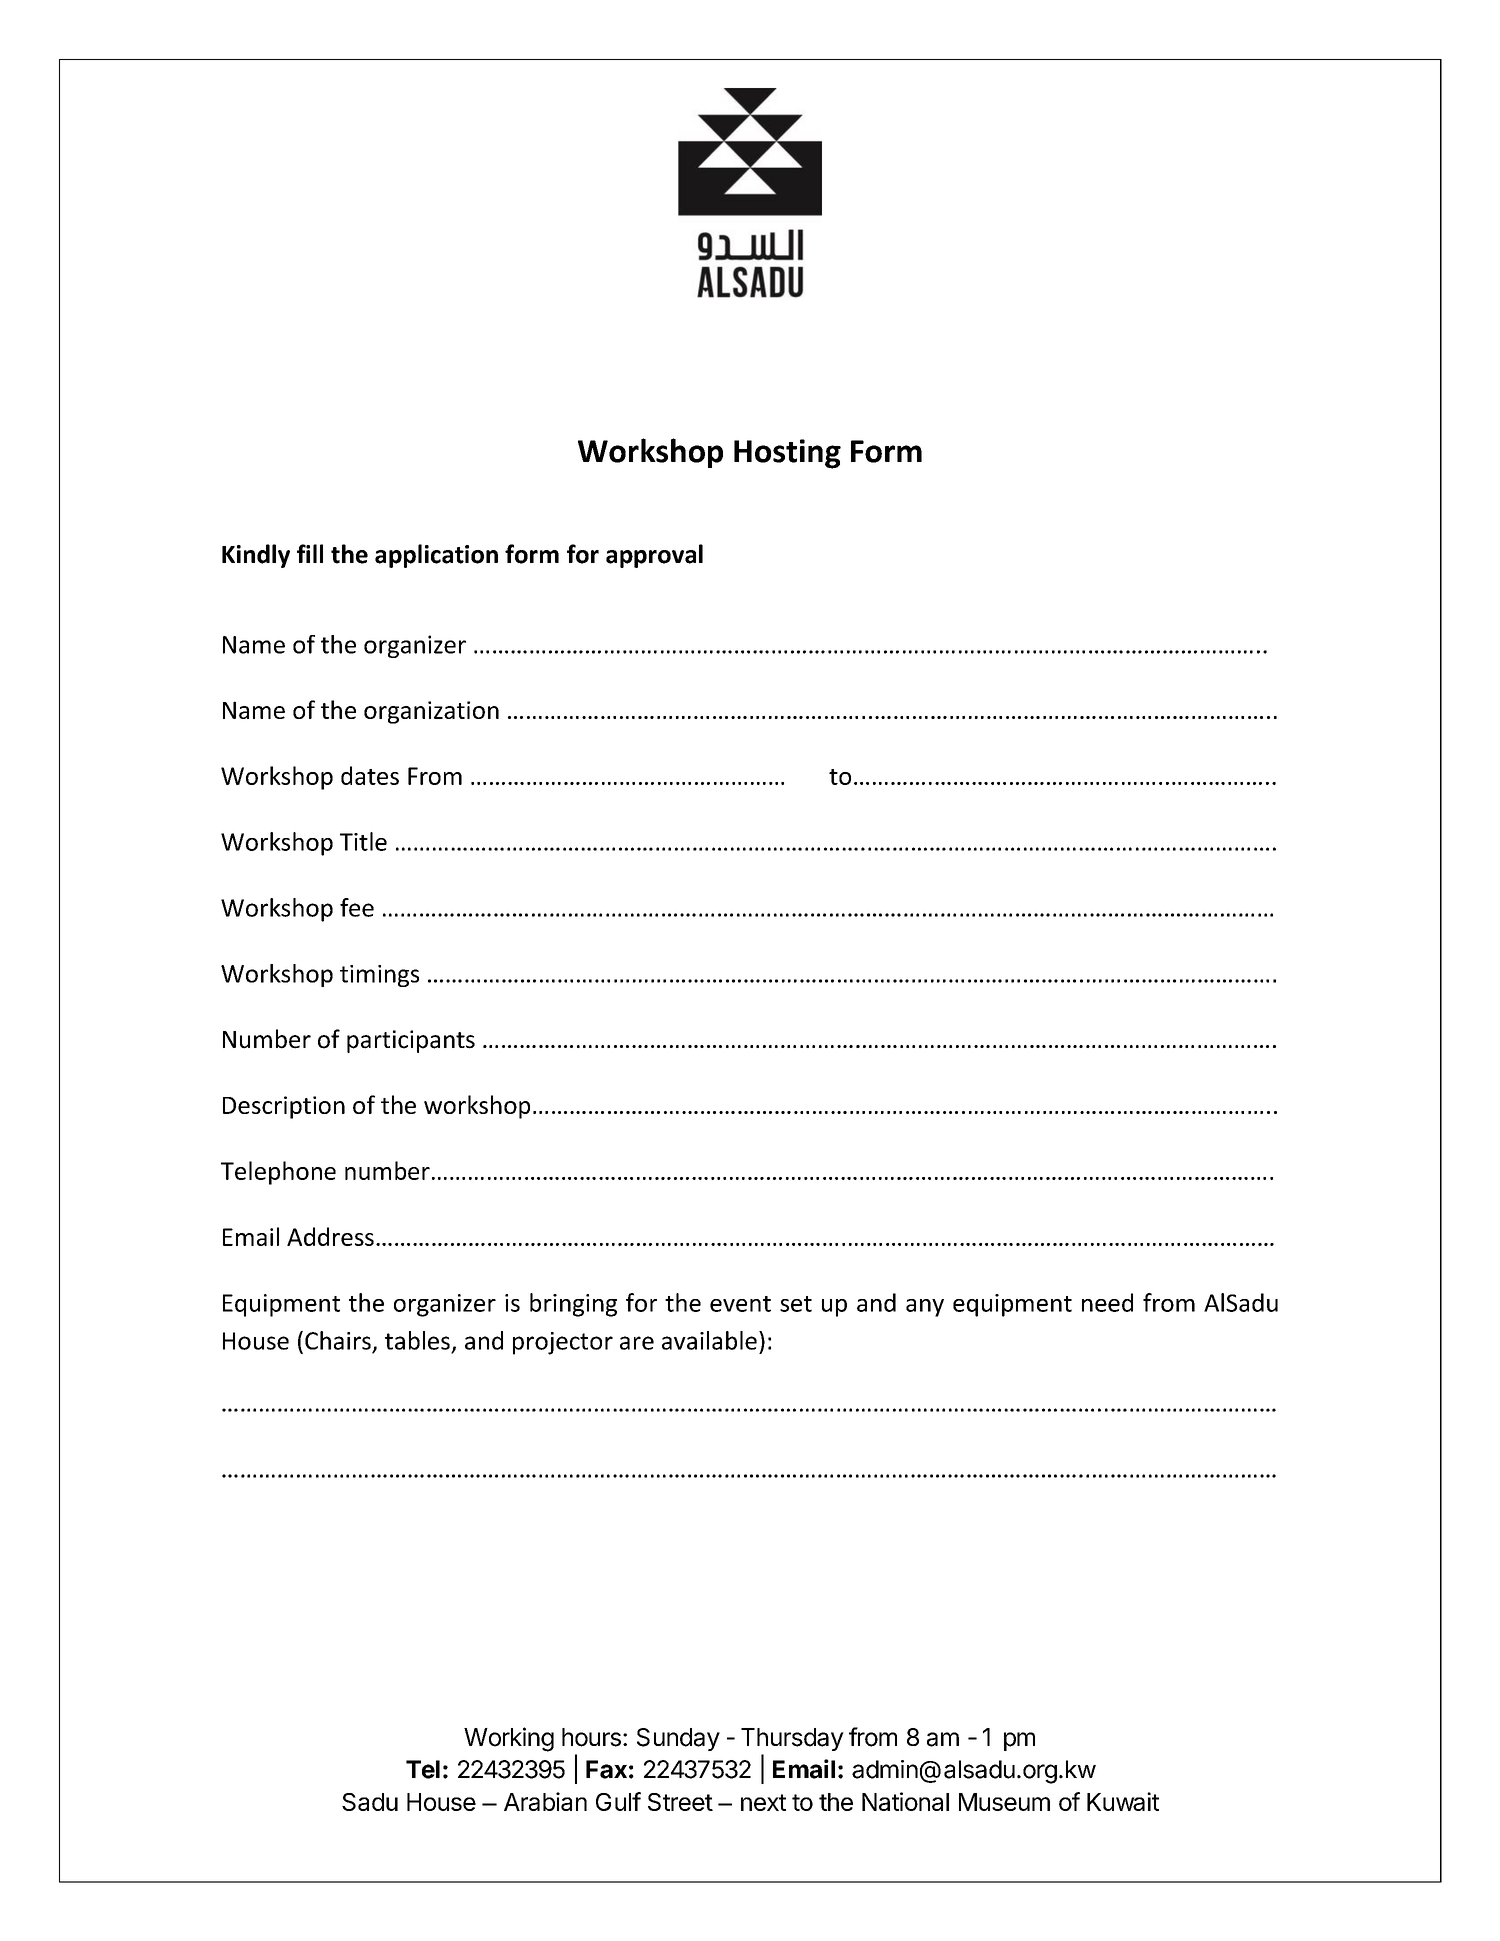  Describe the element at coordinates (431, 712) in the screenshot. I see `organization` at that location.
